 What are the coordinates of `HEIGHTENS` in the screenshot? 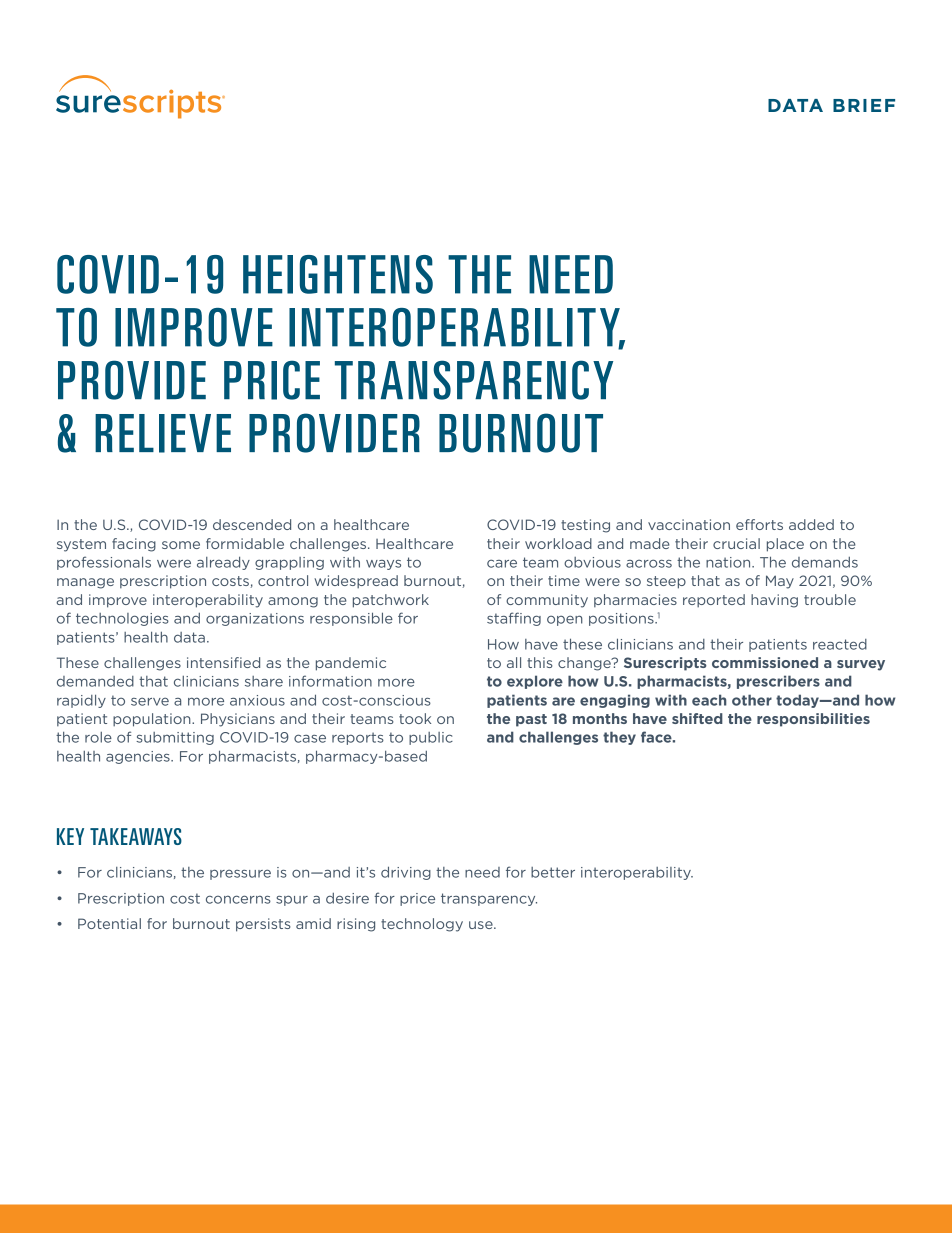 It's located at (338, 274).
